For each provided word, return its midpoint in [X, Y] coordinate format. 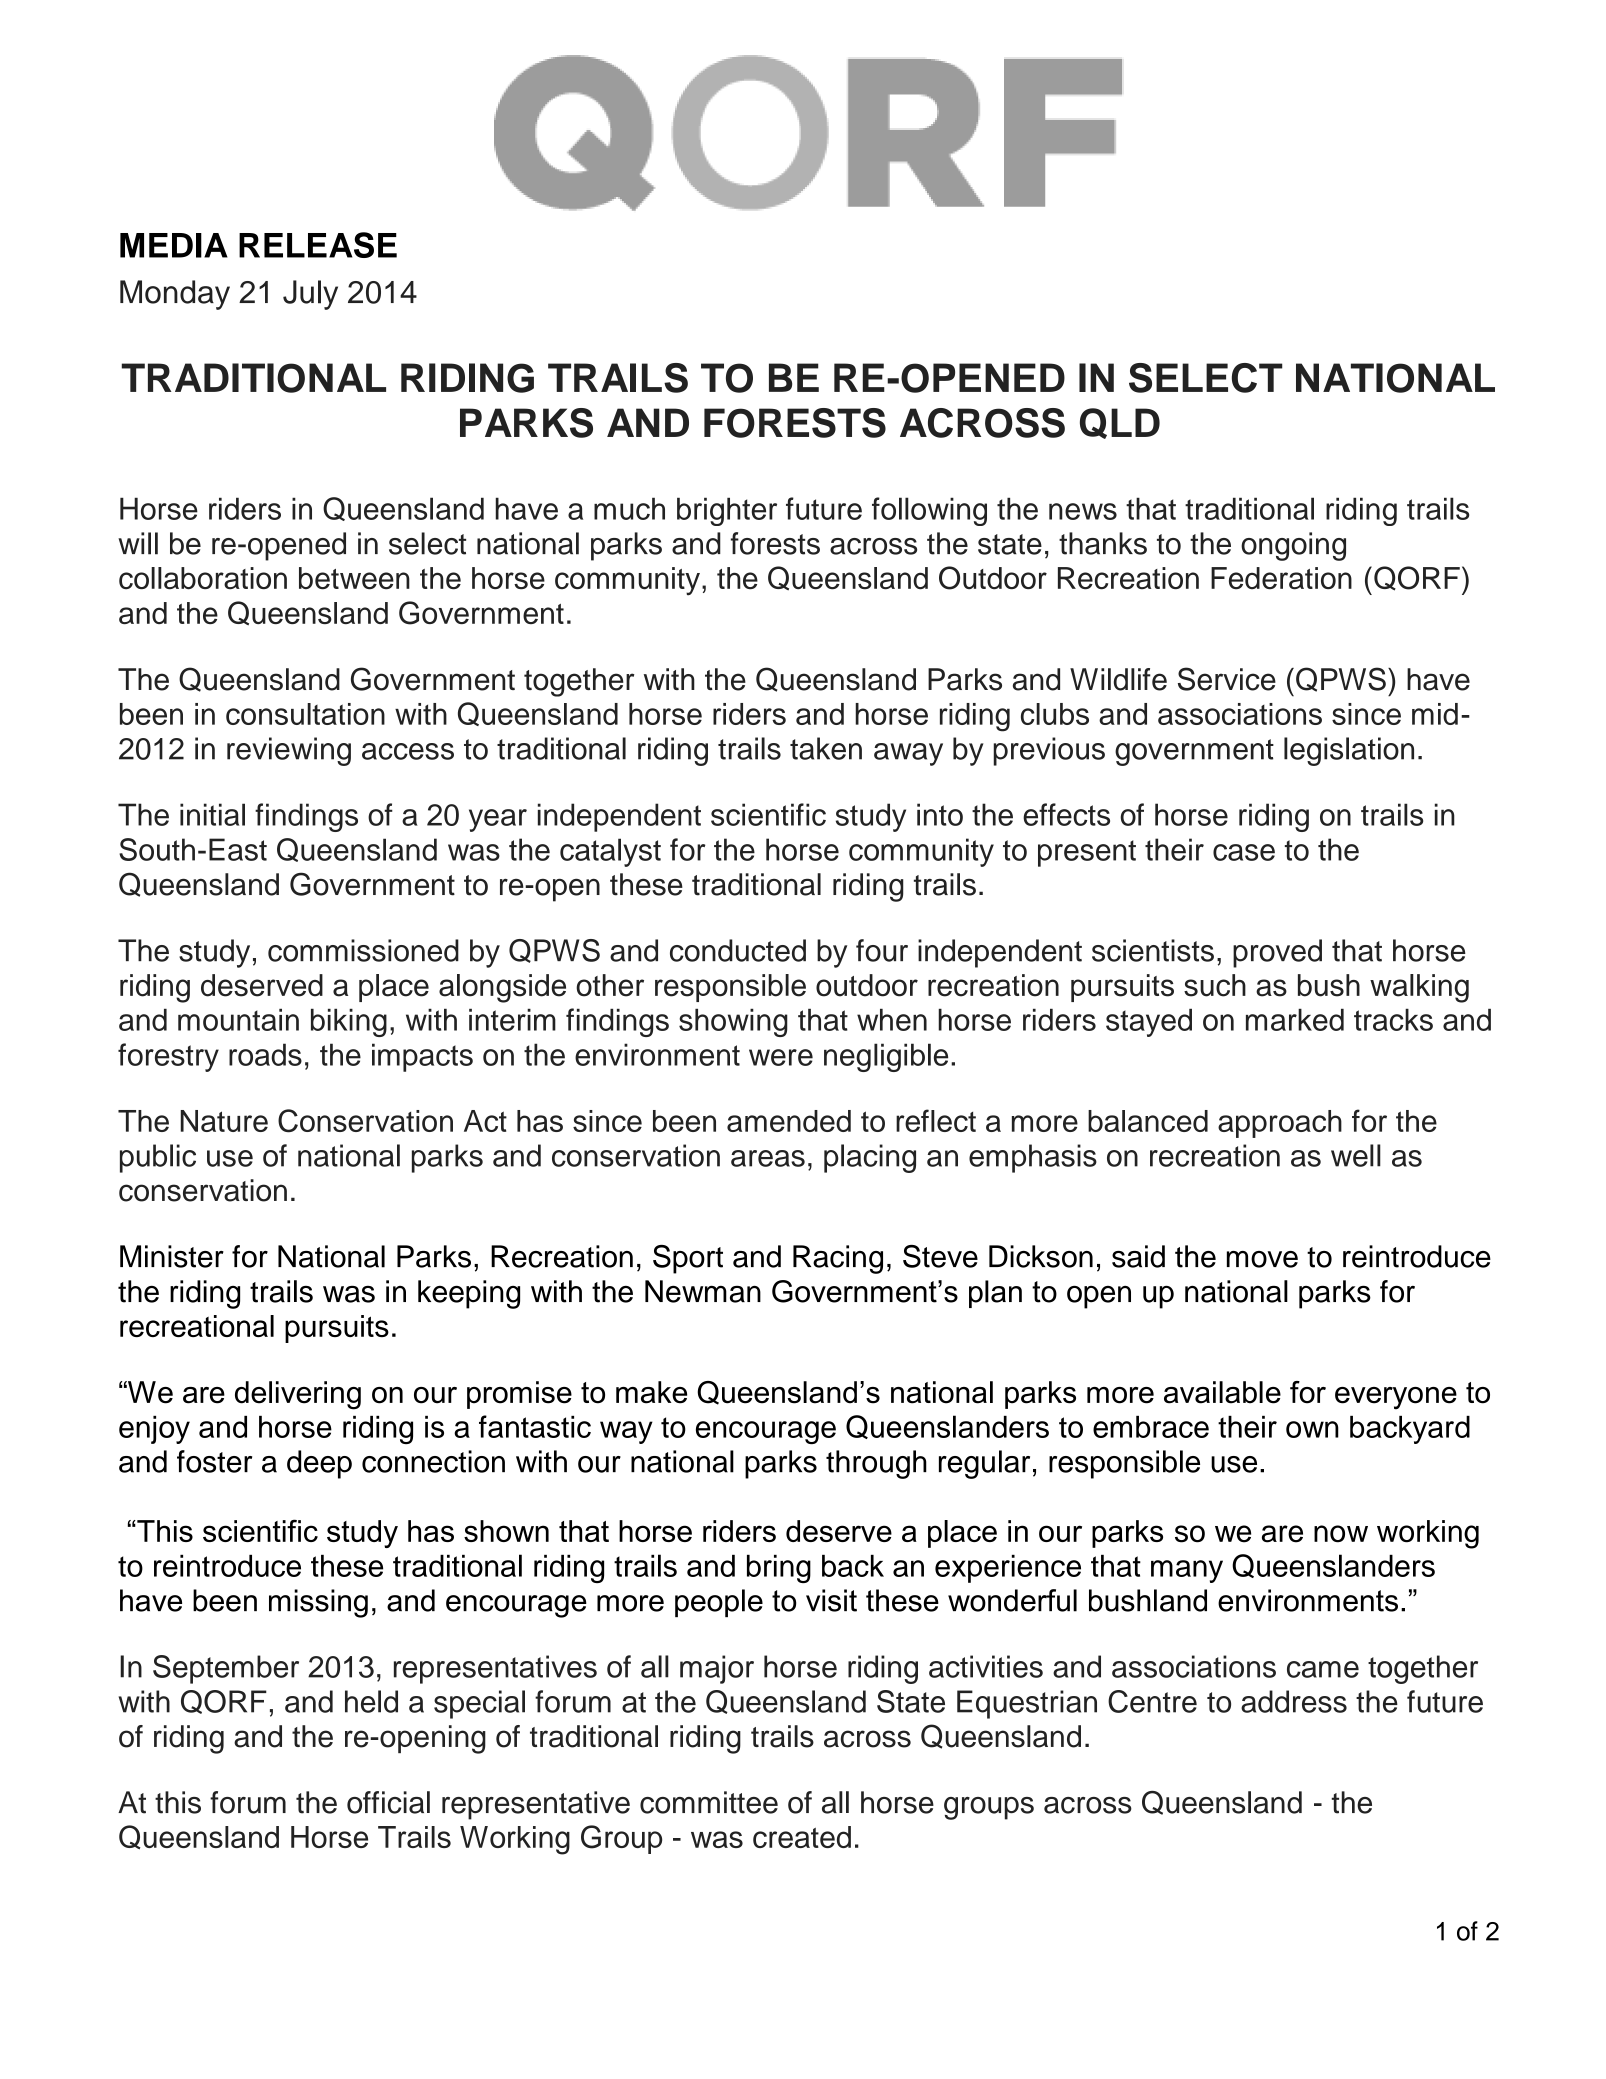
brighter [727, 511]
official [388, 1802]
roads [265, 1054]
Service [1227, 679]
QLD [1120, 423]
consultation [305, 714]
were [781, 1057]
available [1222, 1392]
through [876, 1464]
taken [826, 748]
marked [1295, 1020]
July [310, 295]
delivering [298, 1395]
